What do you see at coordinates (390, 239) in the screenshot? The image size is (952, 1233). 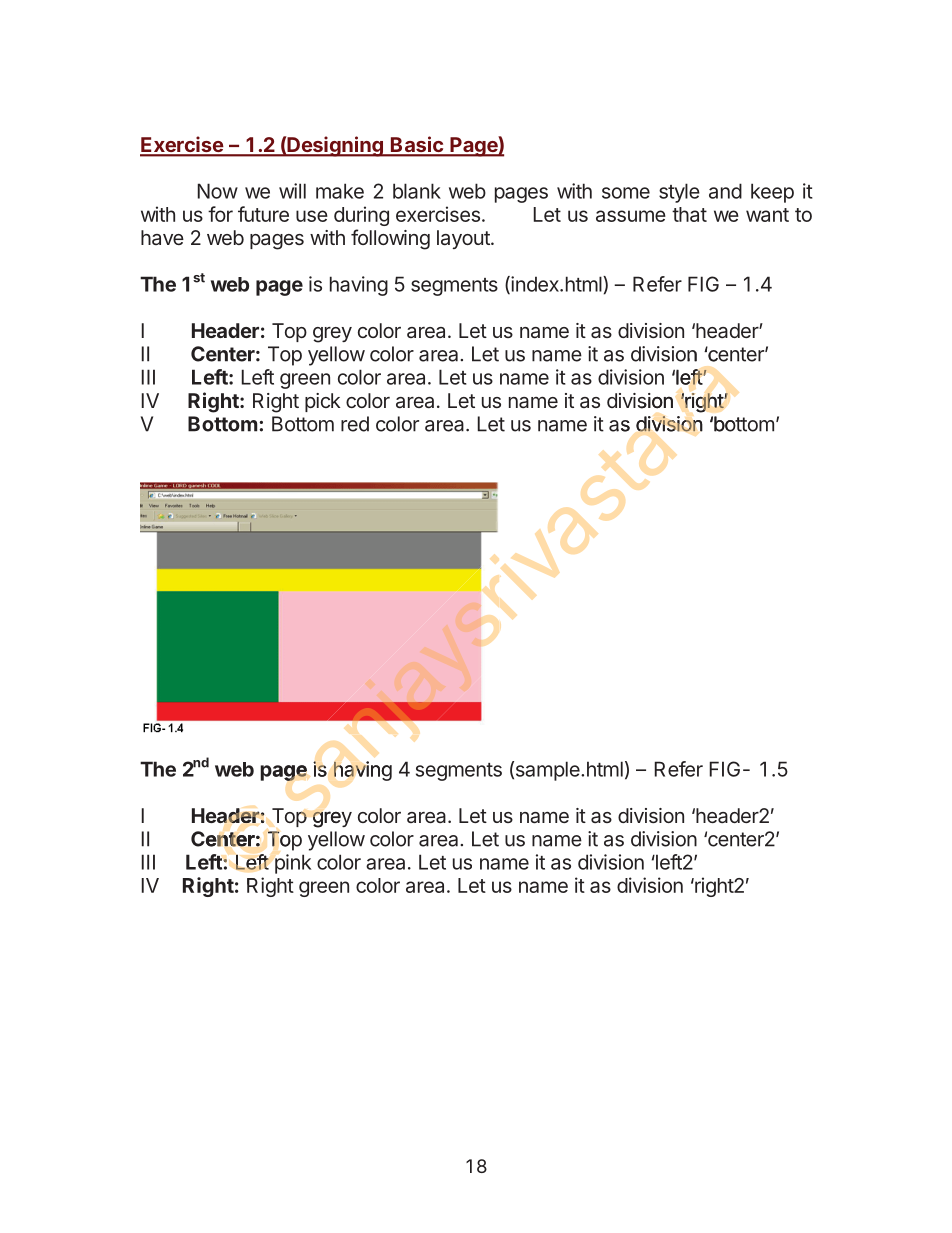 I see `following` at bounding box center [390, 239].
